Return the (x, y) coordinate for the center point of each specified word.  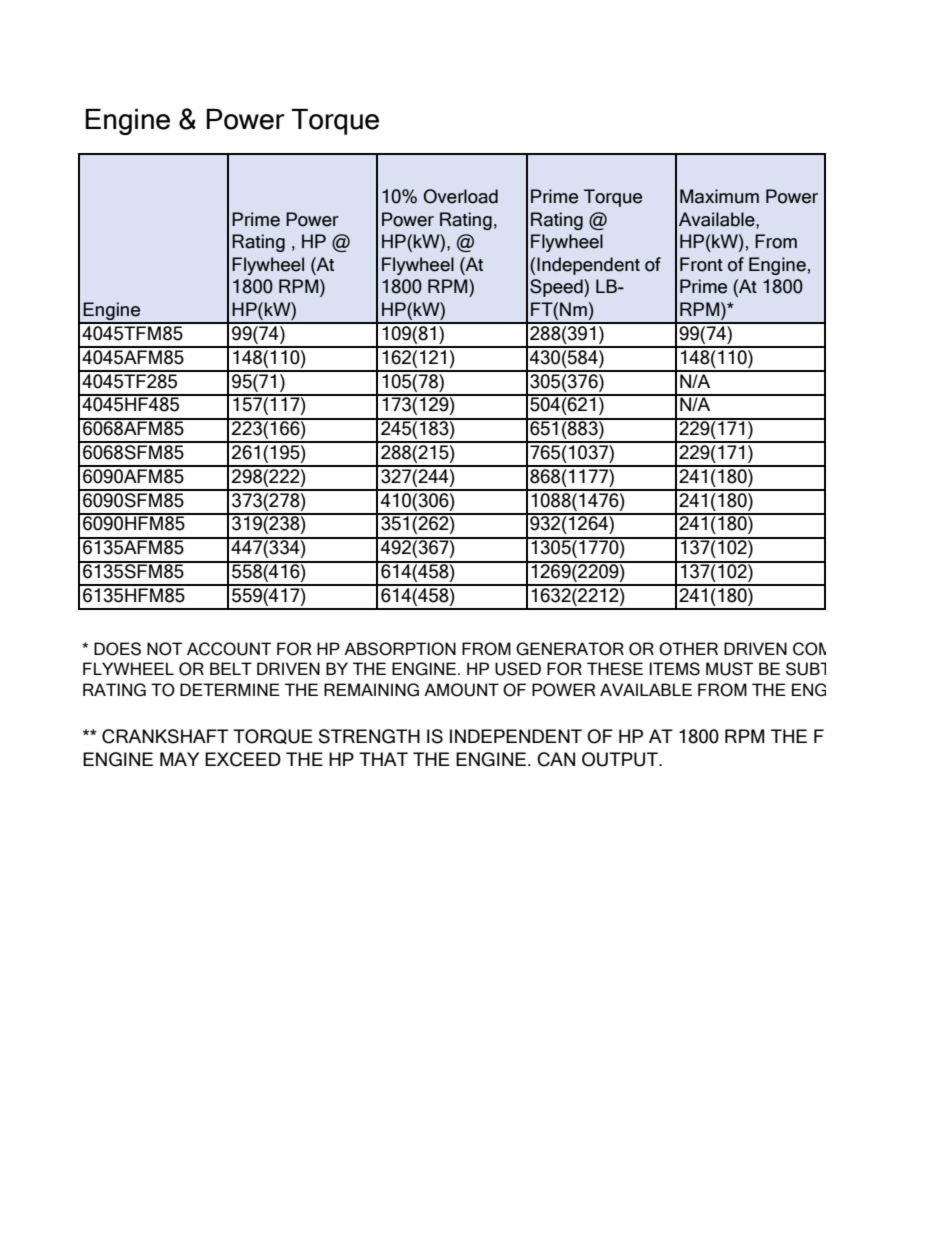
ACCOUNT (229, 649)
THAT (383, 759)
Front (701, 264)
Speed (557, 288)
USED (518, 669)
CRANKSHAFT (165, 736)
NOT (164, 649)
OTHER (688, 649)
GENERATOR (570, 649)
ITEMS (674, 669)
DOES (117, 649)
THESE (615, 669)
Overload (460, 196)
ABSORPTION (400, 649)
